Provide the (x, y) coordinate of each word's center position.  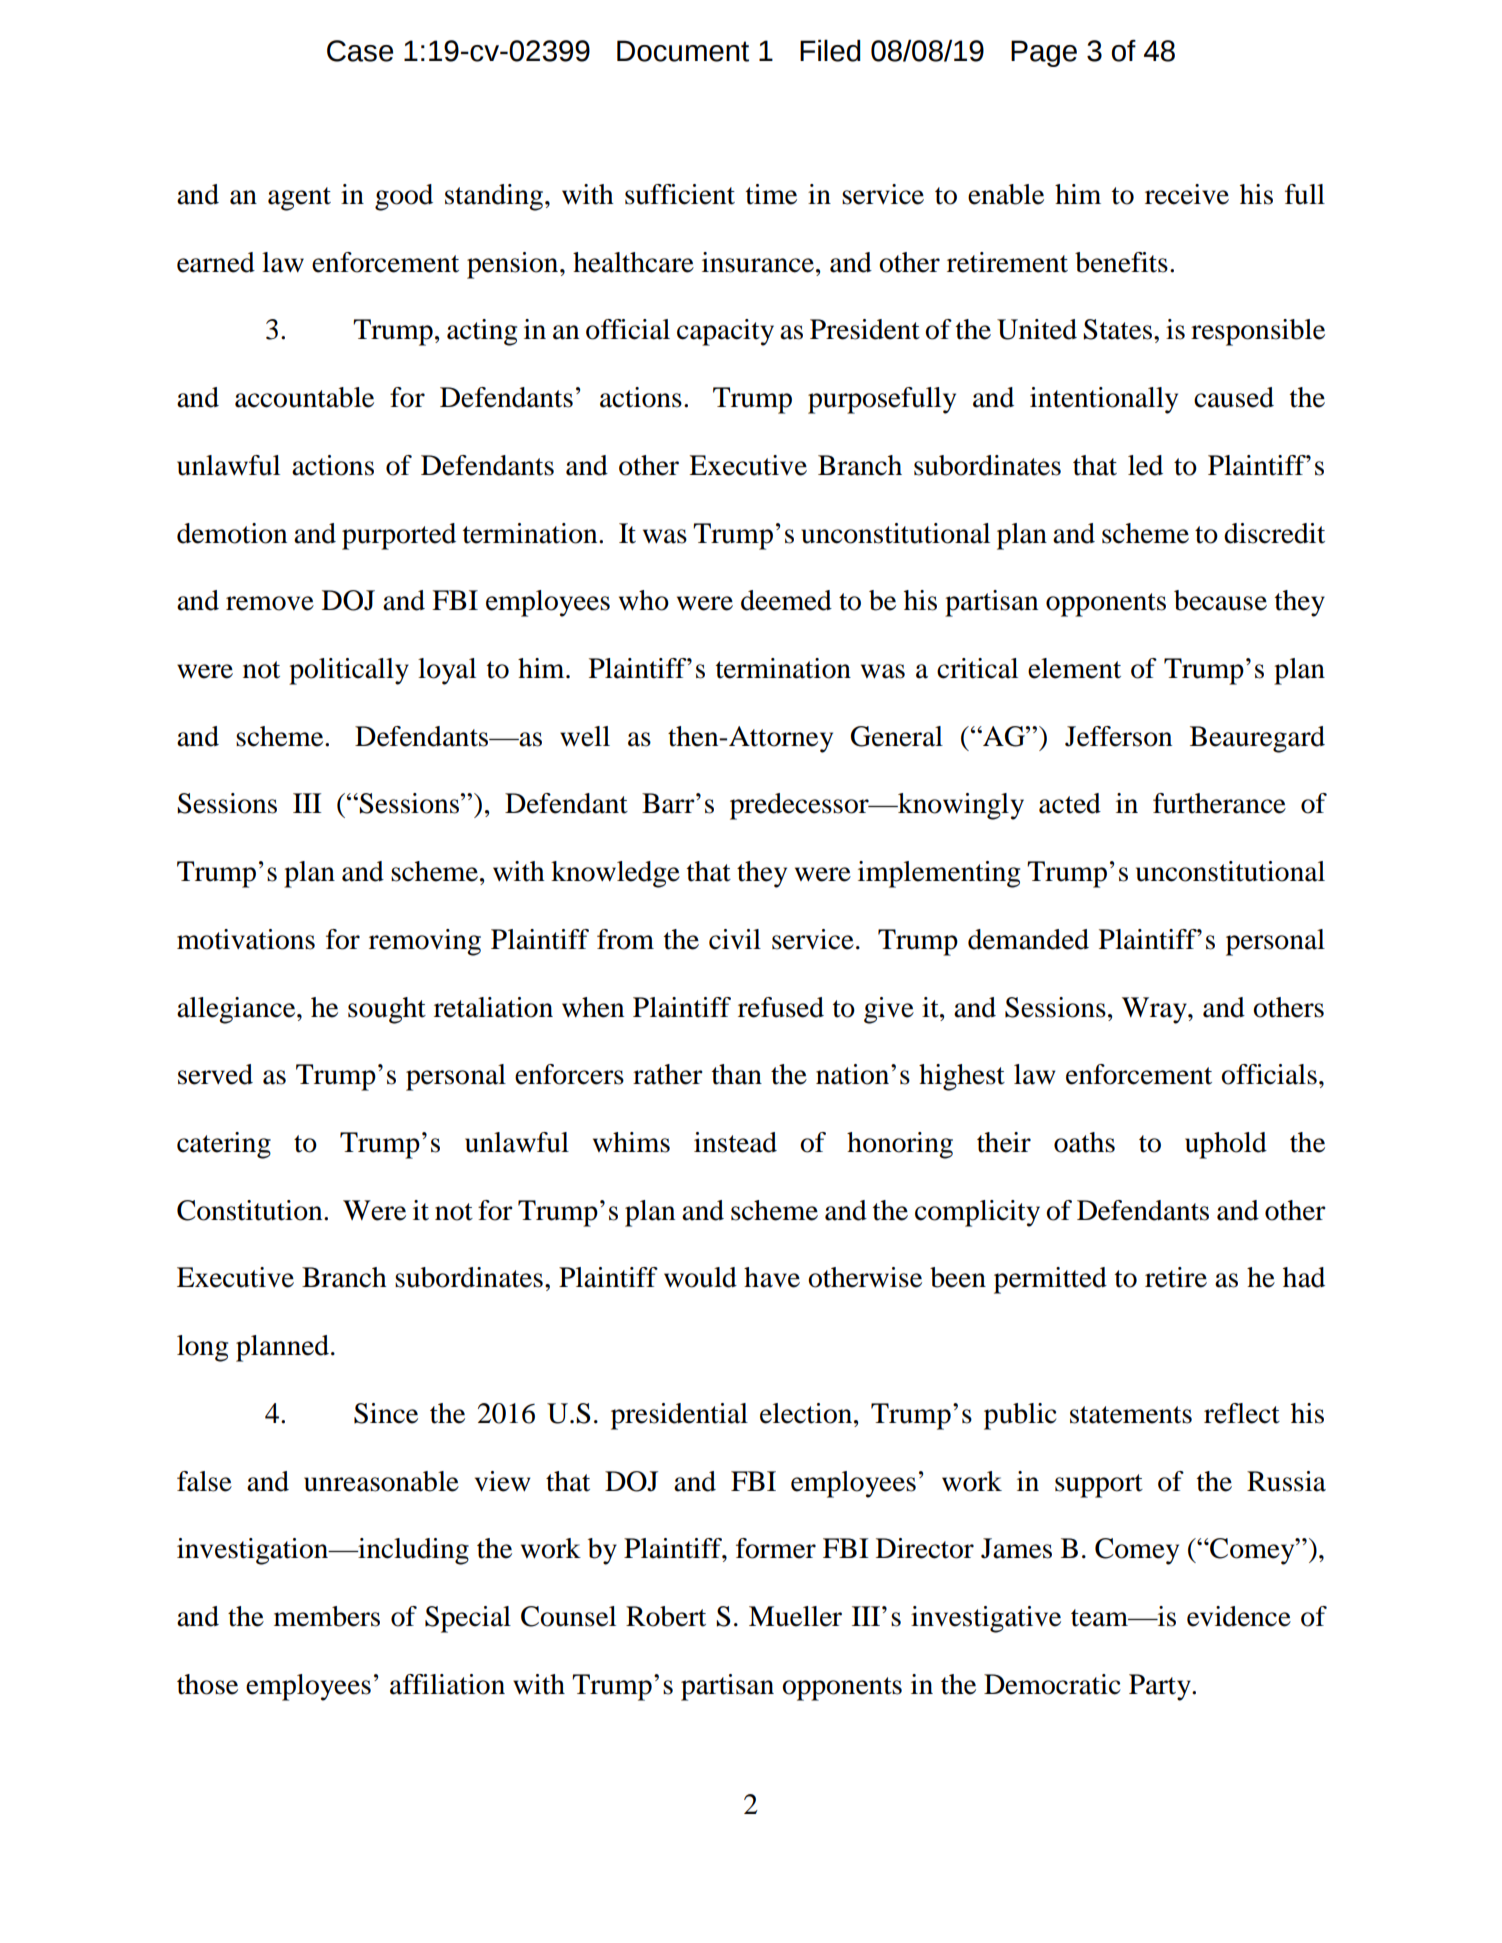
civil (735, 939)
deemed (786, 600)
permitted (1050, 1280)
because (1220, 600)
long (202, 1348)
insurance (758, 262)
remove (270, 603)
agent (299, 199)
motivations (246, 939)
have (772, 1277)
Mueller (795, 1616)
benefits (1121, 262)
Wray (1155, 1010)
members (327, 1616)
